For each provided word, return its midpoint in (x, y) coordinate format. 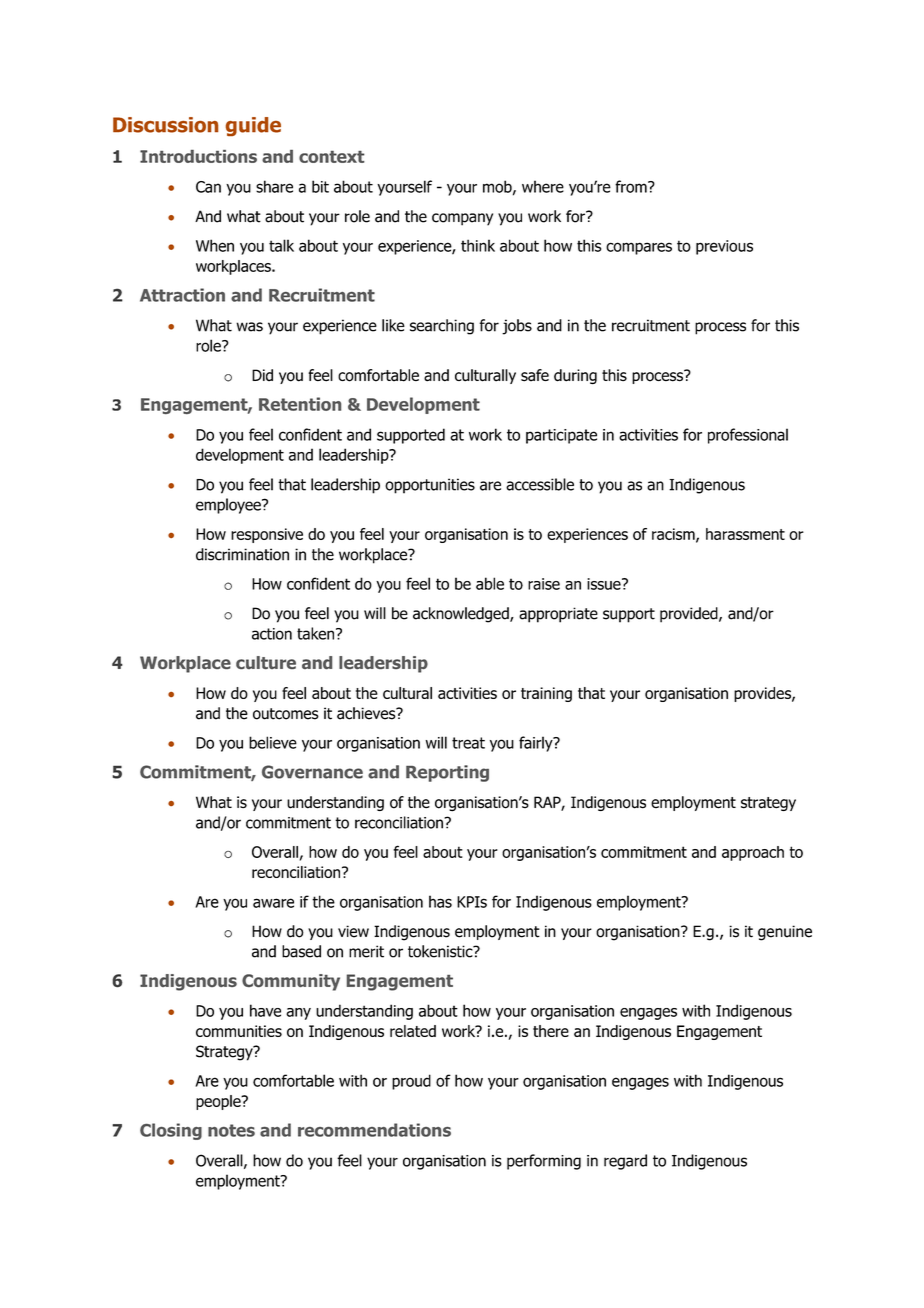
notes (231, 1130)
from (632, 186)
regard (625, 1162)
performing (544, 1162)
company (462, 219)
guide (253, 126)
